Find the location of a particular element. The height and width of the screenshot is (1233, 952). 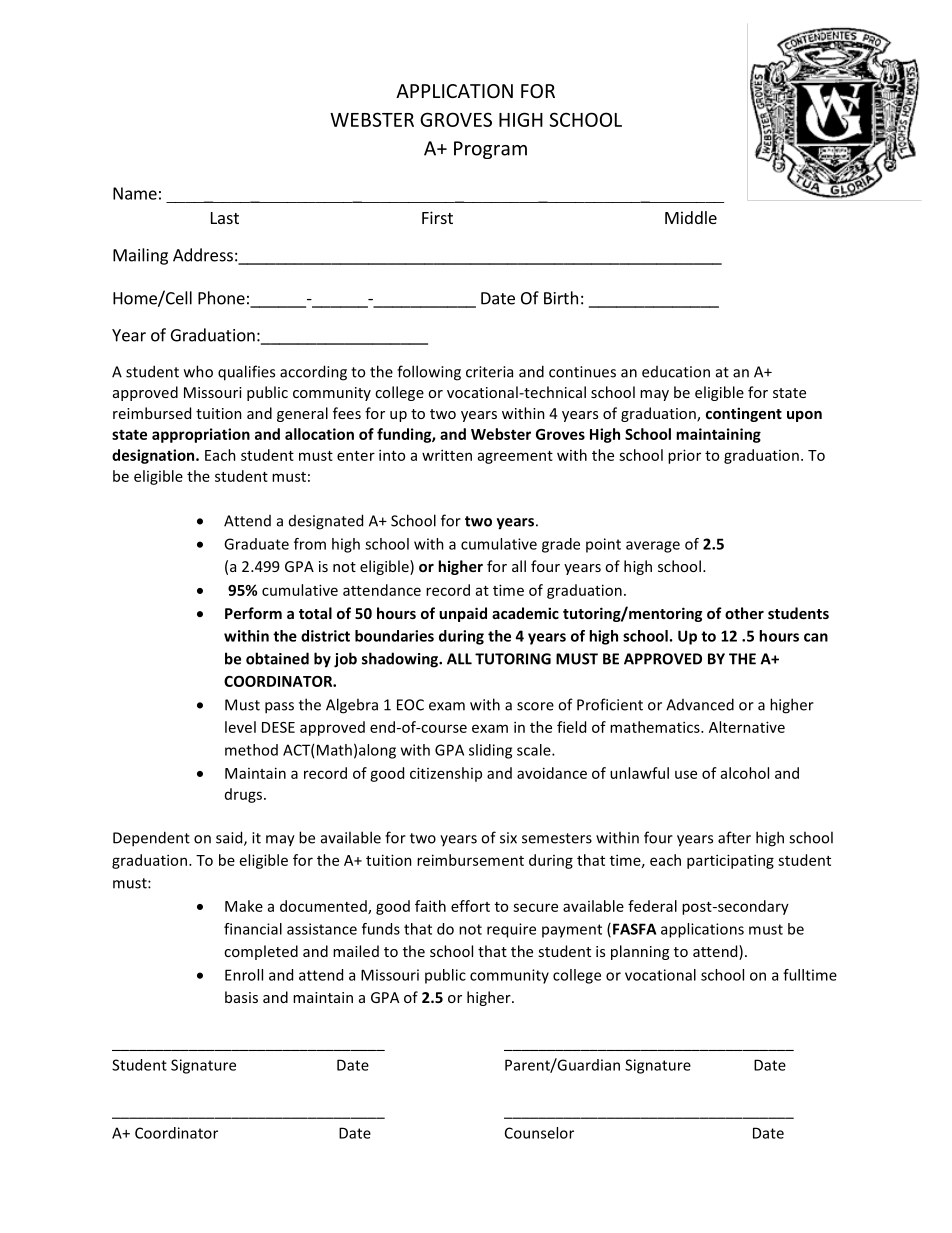

Graduate is located at coordinates (256, 544).
